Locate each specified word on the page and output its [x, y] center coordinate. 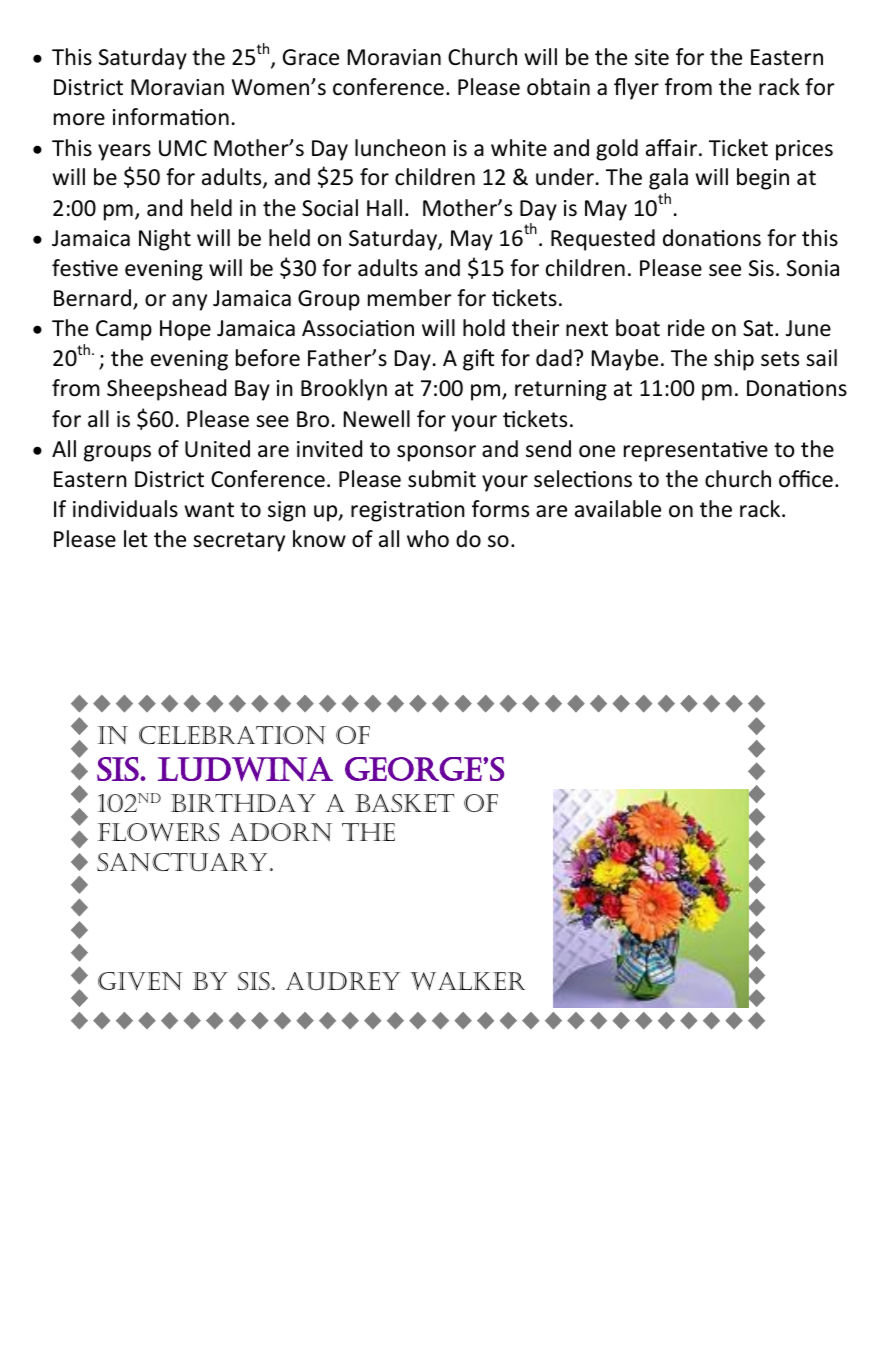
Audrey [342, 981]
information [171, 117]
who [428, 539]
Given [140, 981]
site [652, 57]
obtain [558, 87]
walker [467, 981]
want [209, 510]
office [806, 479]
